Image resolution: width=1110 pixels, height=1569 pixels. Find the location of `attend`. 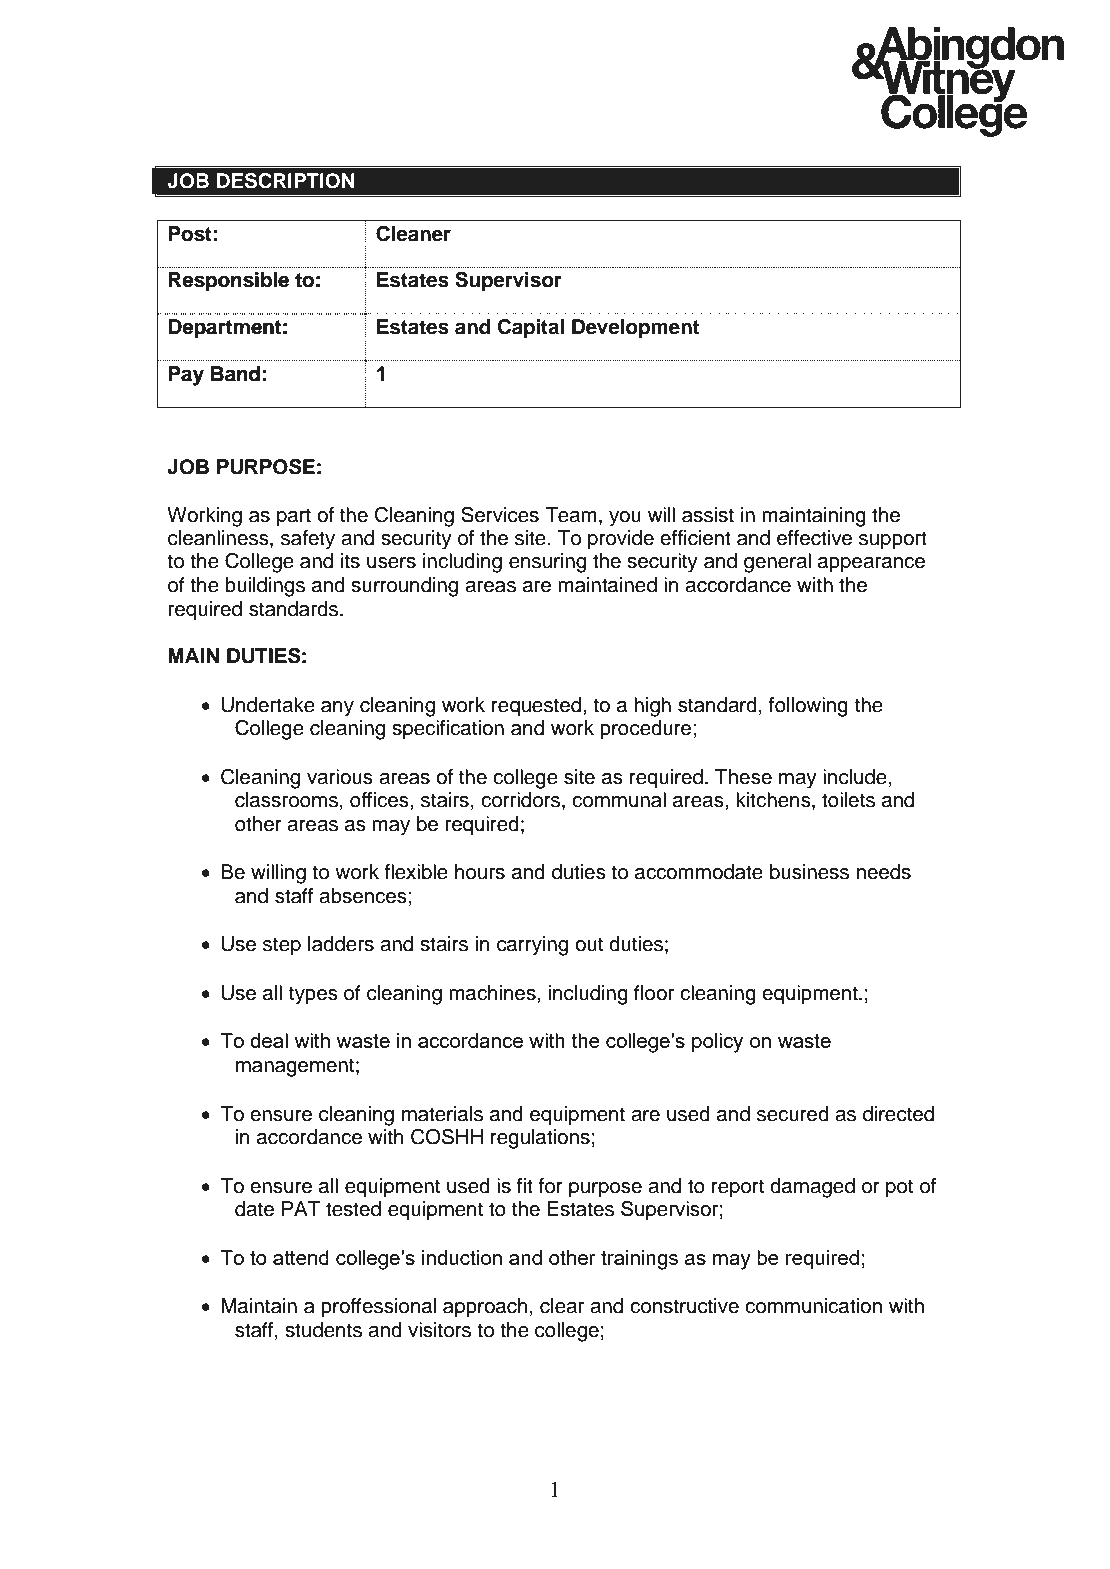

attend is located at coordinates (301, 1257).
